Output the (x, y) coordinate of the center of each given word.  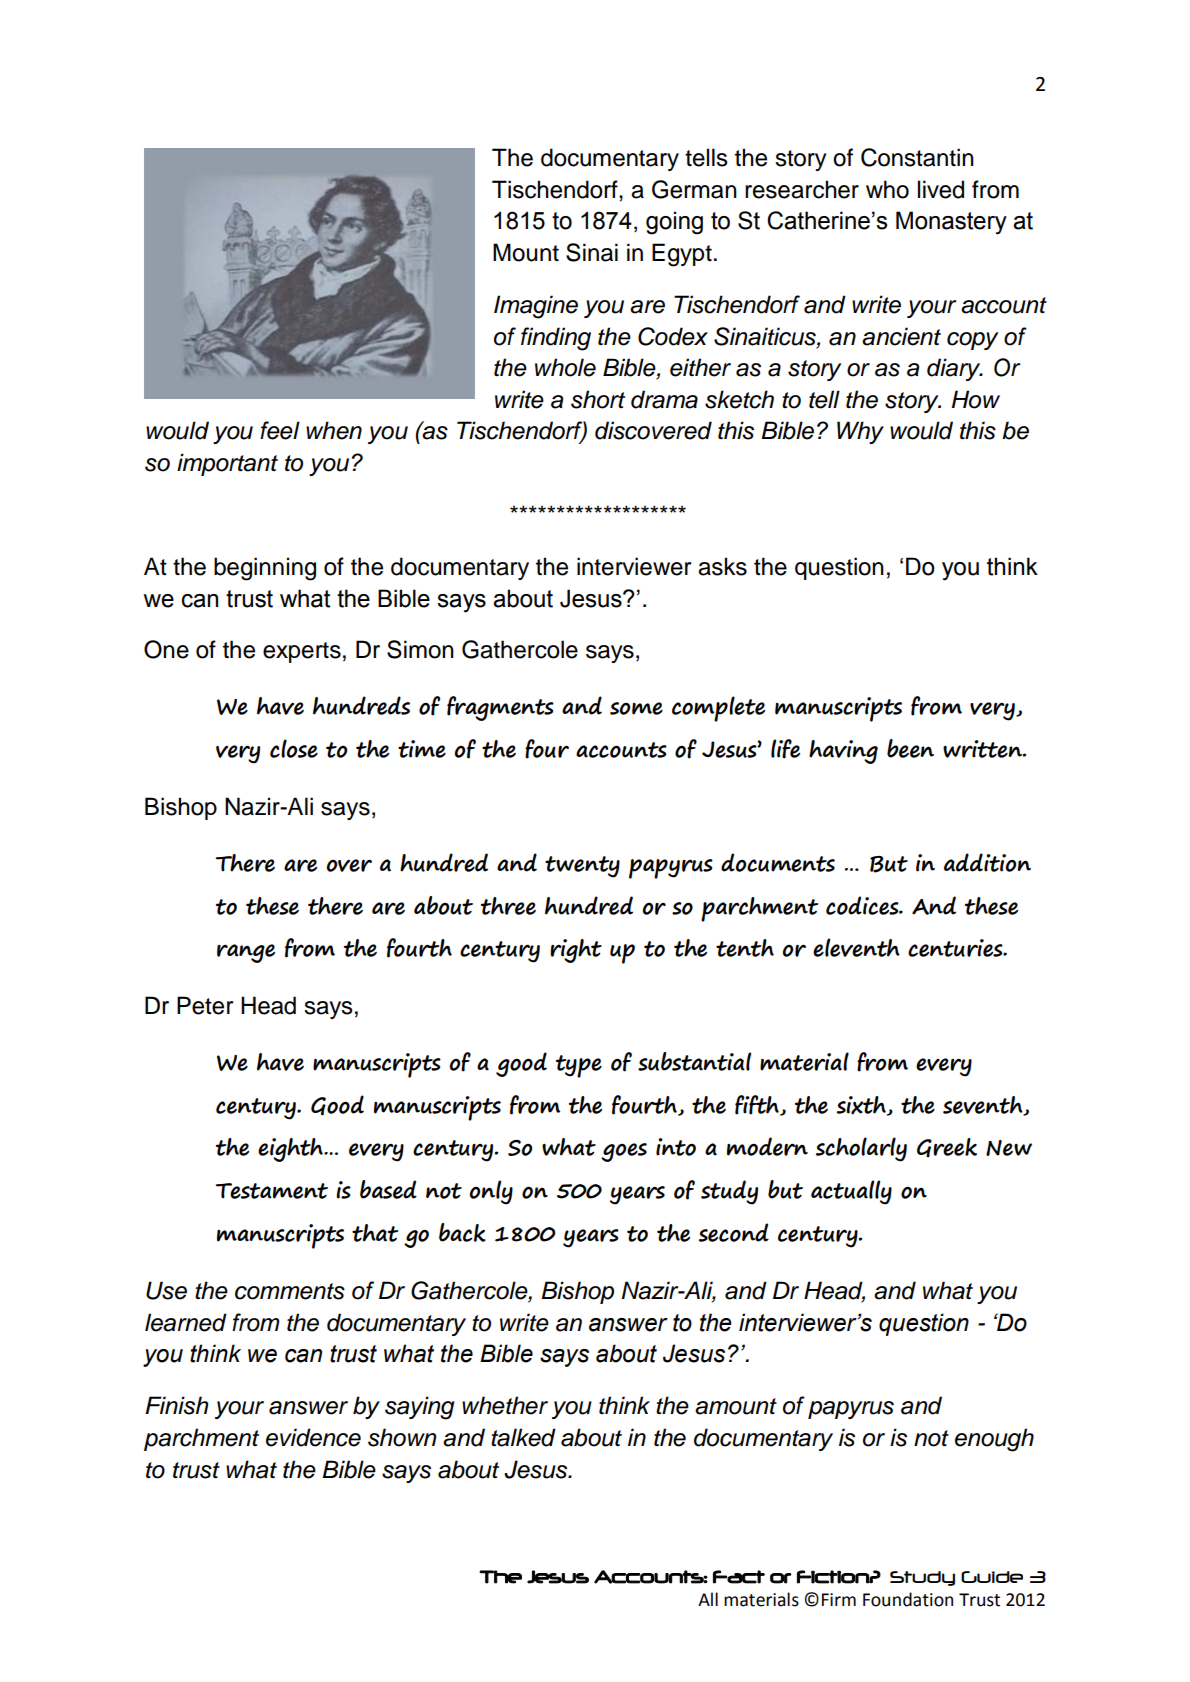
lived (941, 189)
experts (302, 652)
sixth (862, 1106)
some (636, 708)
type (579, 1066)
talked (523, 1437)
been (910, 748)
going (674, 223)
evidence (313, 1437)
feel (280, 430)
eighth (291, 1150)
